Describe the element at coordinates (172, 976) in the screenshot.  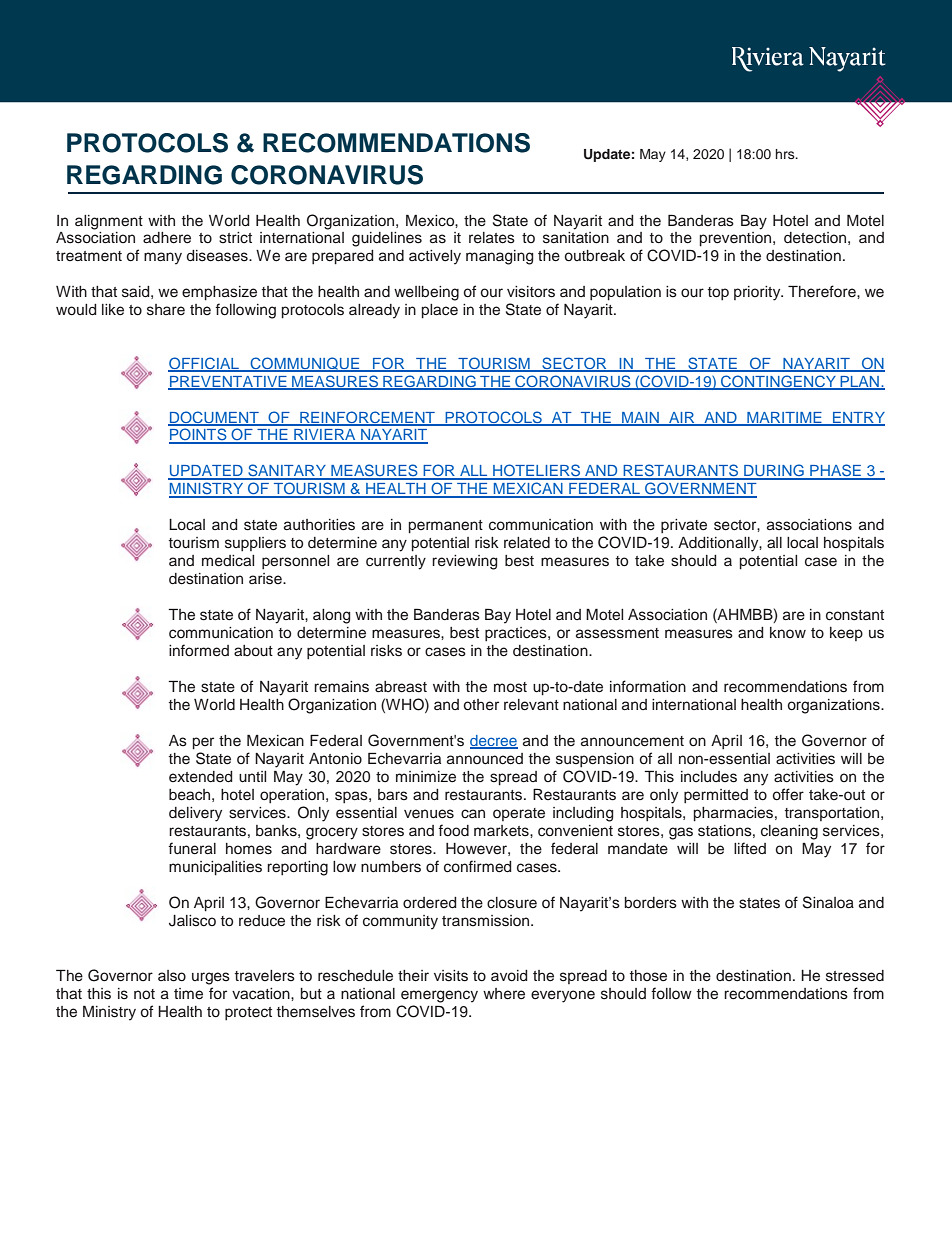
I see `also` at that location.
